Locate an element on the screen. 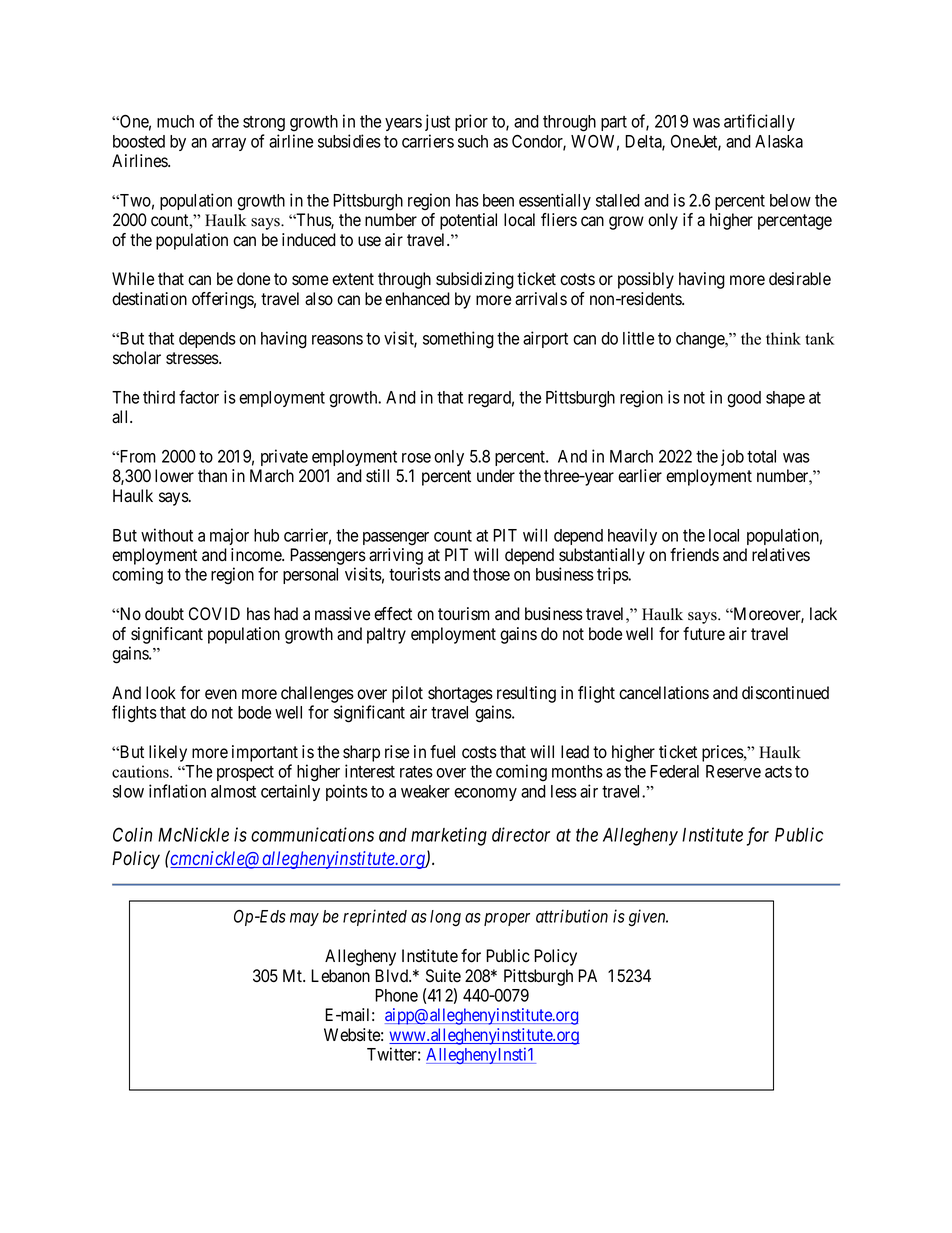  may is located at coordinates (304, 919).
